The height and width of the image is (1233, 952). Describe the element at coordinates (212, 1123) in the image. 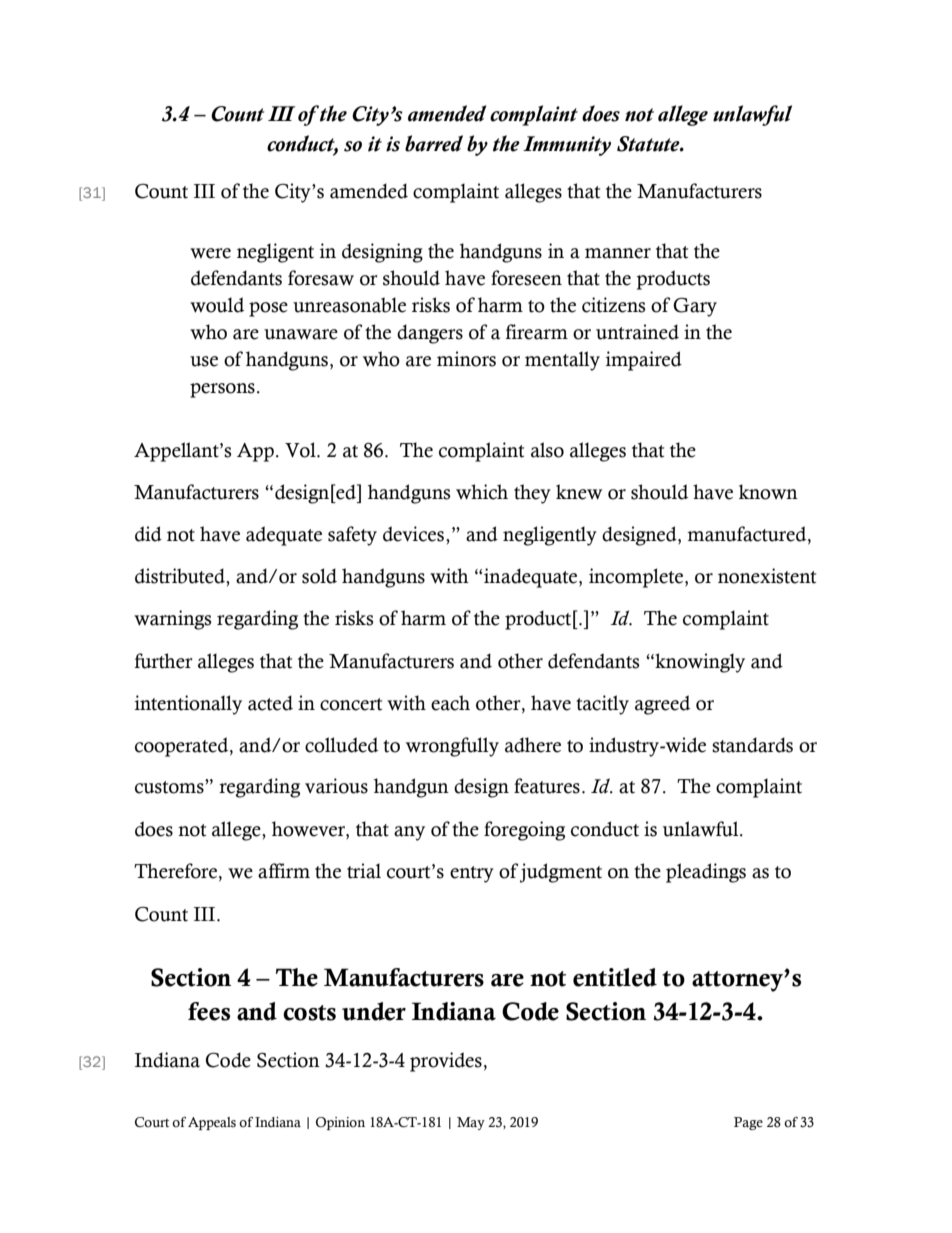

I see `Appeals` at that location.
